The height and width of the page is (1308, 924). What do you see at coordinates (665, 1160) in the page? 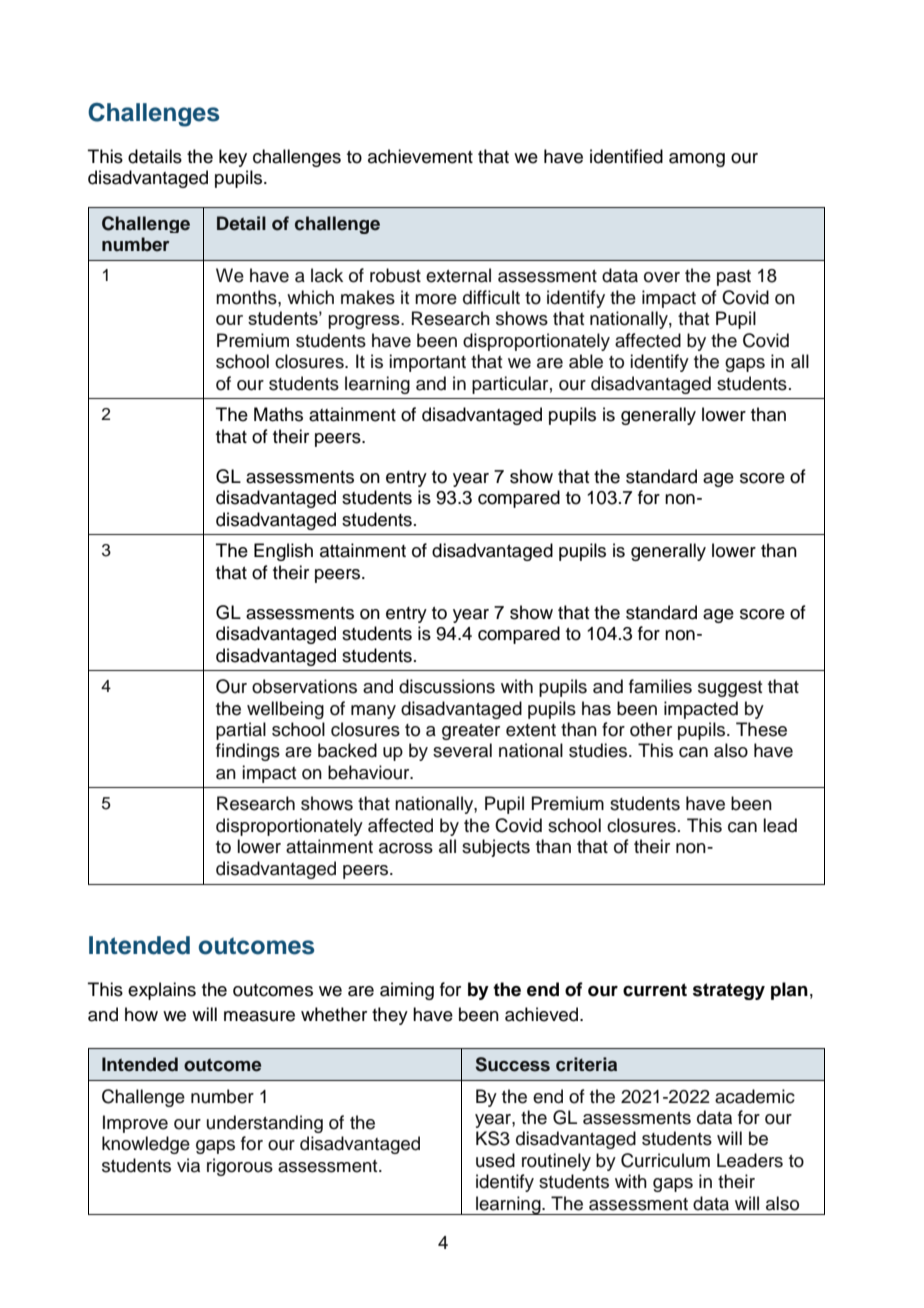
I see `Curriculum` at bounding box center [665, 1160].
